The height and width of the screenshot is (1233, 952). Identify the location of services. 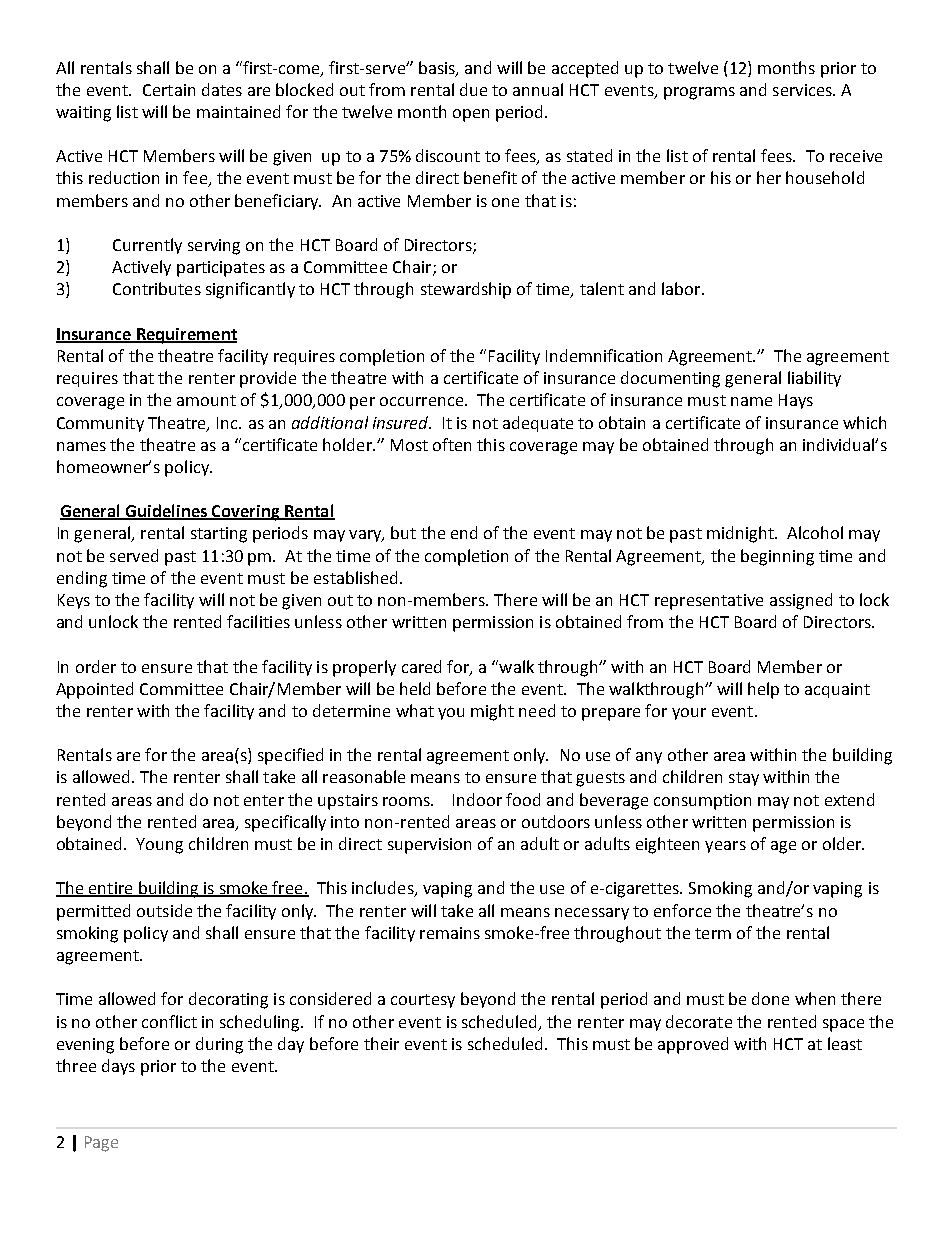
(803, 90).
